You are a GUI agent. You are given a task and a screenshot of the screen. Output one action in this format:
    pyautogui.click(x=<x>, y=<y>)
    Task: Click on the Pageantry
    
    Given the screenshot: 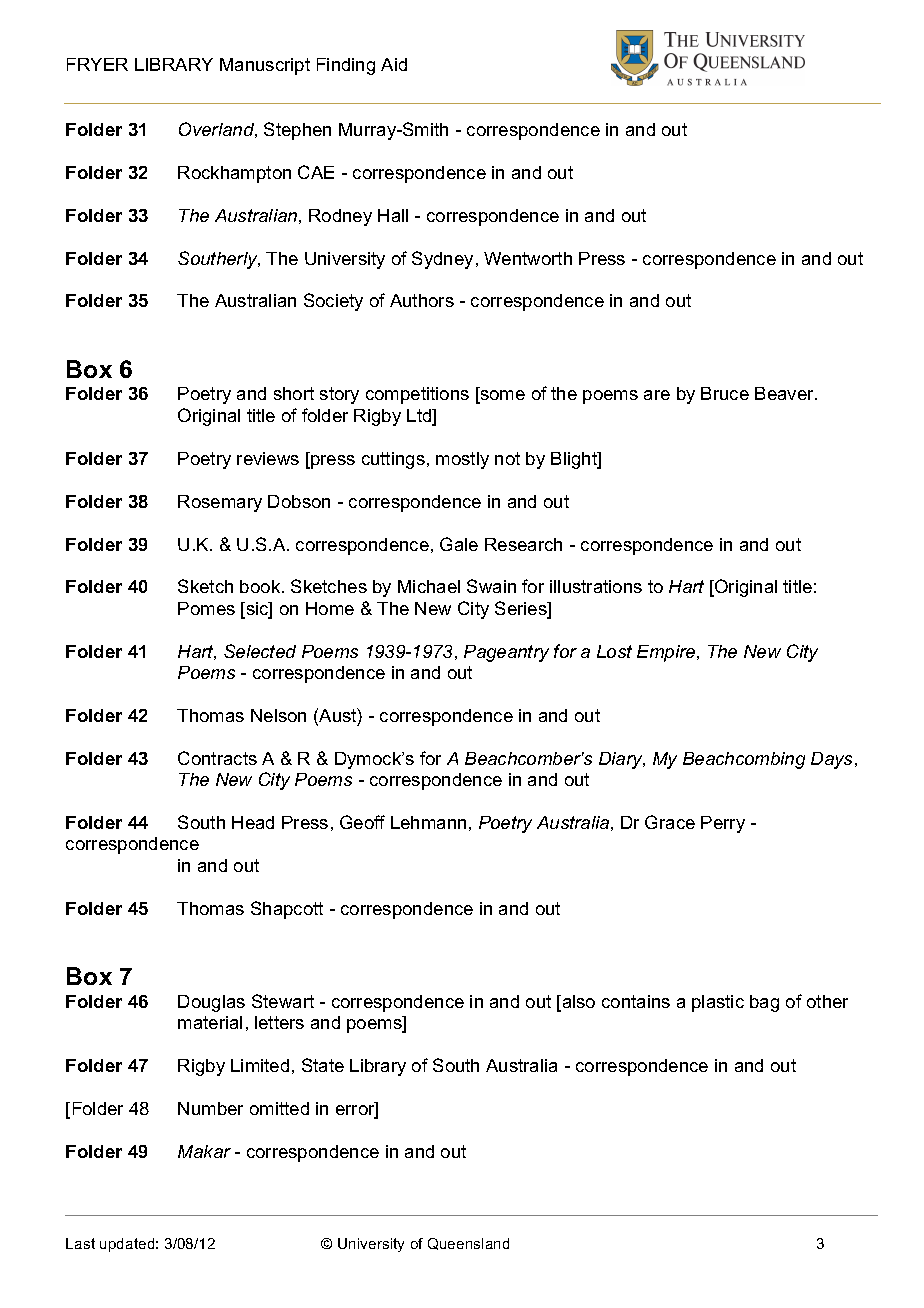 What is the action you would take?
    pyautogui.click(x=506, y=653)
